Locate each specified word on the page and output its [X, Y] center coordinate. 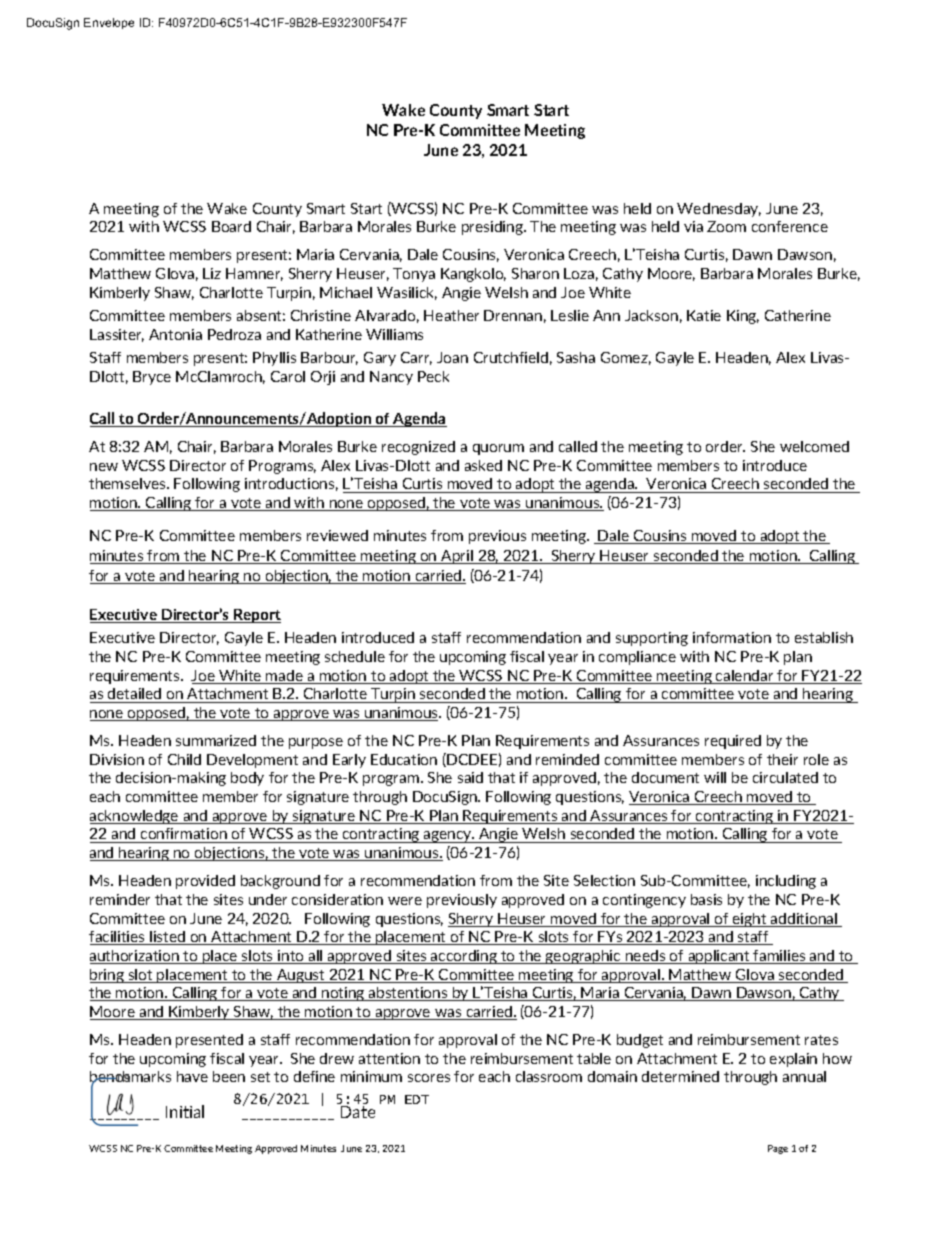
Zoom [726, 226]
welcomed [814, 446]
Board [231, 226]
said [470, 777]
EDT [417, 1099]
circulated [785, 777]
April [457, 557]
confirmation [184, 835]
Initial [185, 1111]
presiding [493, 228]
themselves [128, 483]
